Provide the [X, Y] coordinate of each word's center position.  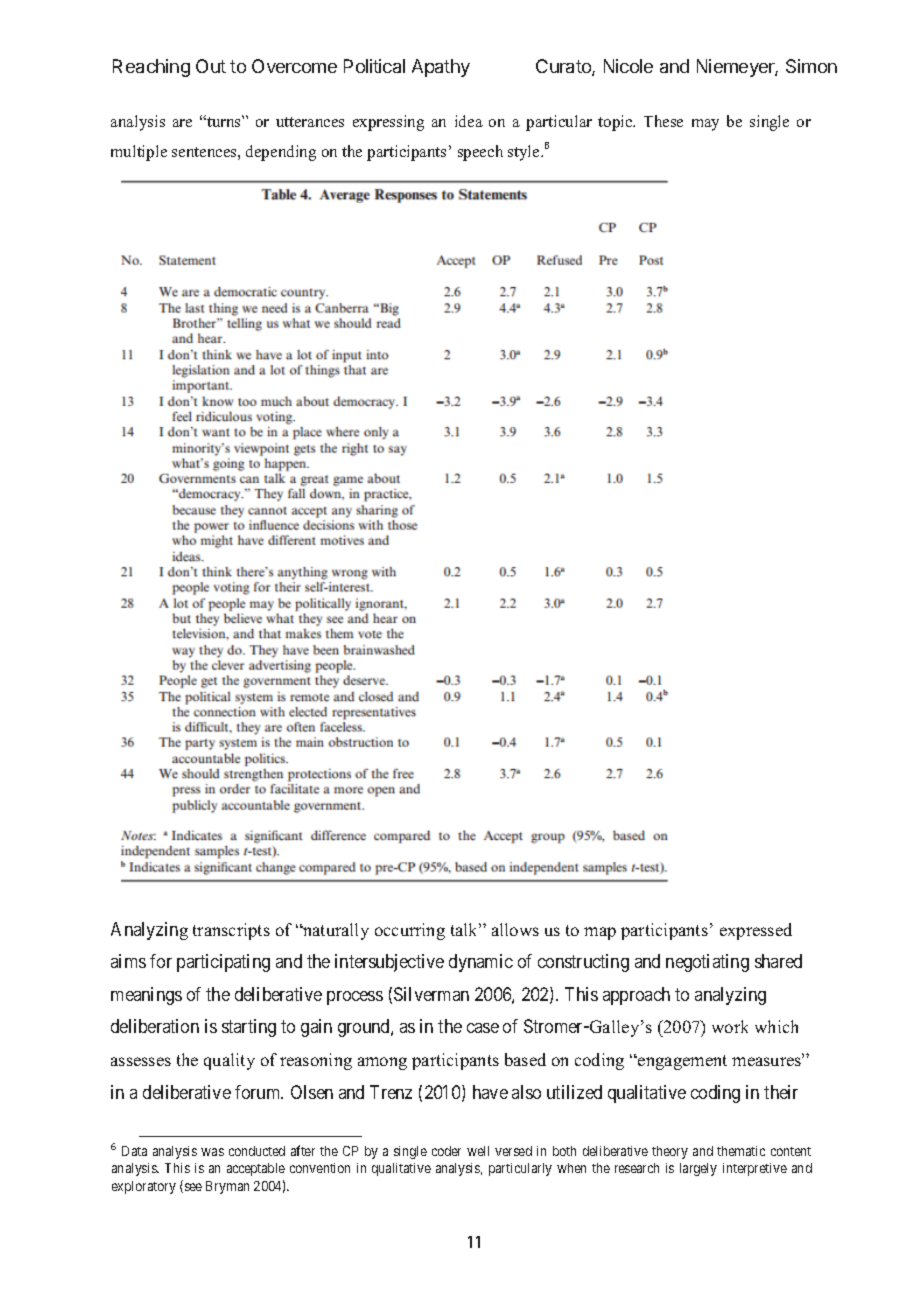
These [663, 121]
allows [515, 929]
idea [469, 121]
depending [281, 153]
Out [211, 66]
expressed [756, 931]
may [705, 125]
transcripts [231, 931]
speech [480, 153]
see [192, 1188]
